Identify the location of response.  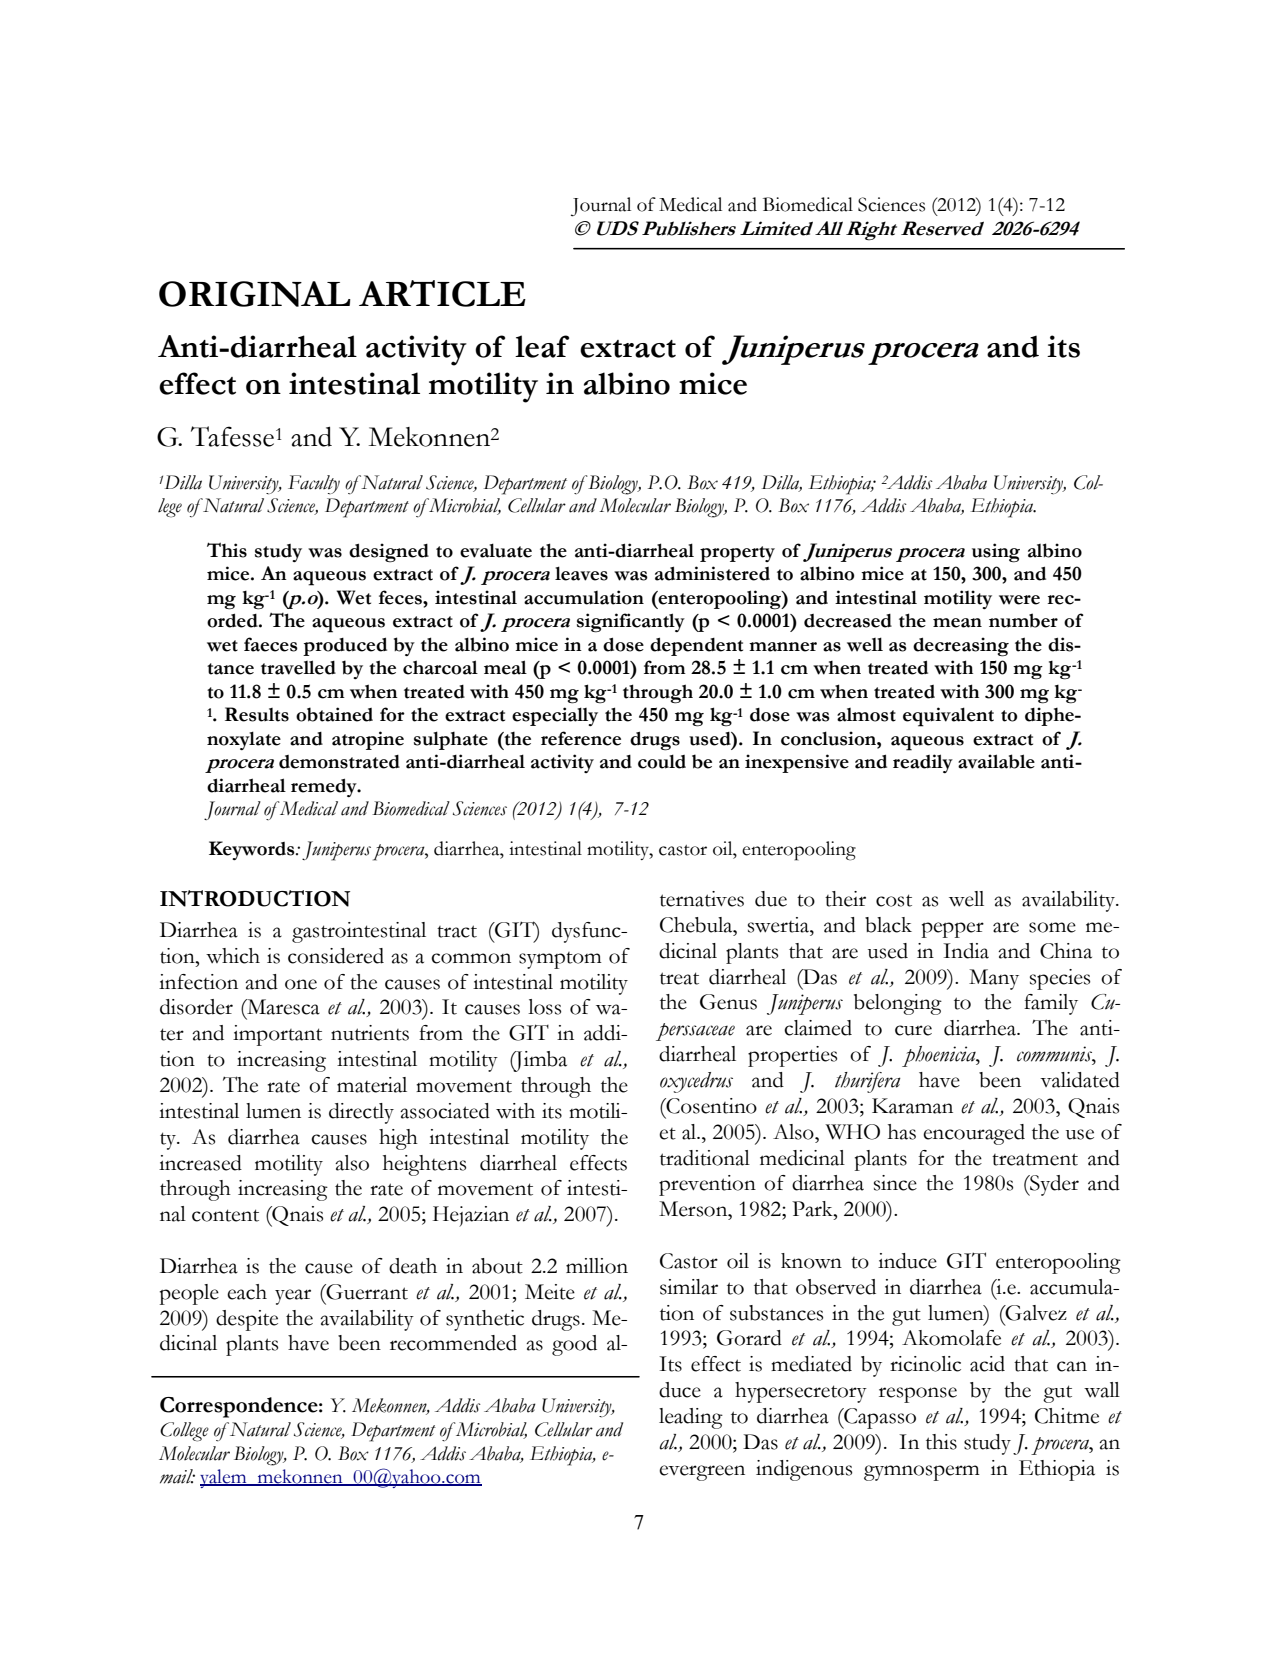
(918, 1395).
